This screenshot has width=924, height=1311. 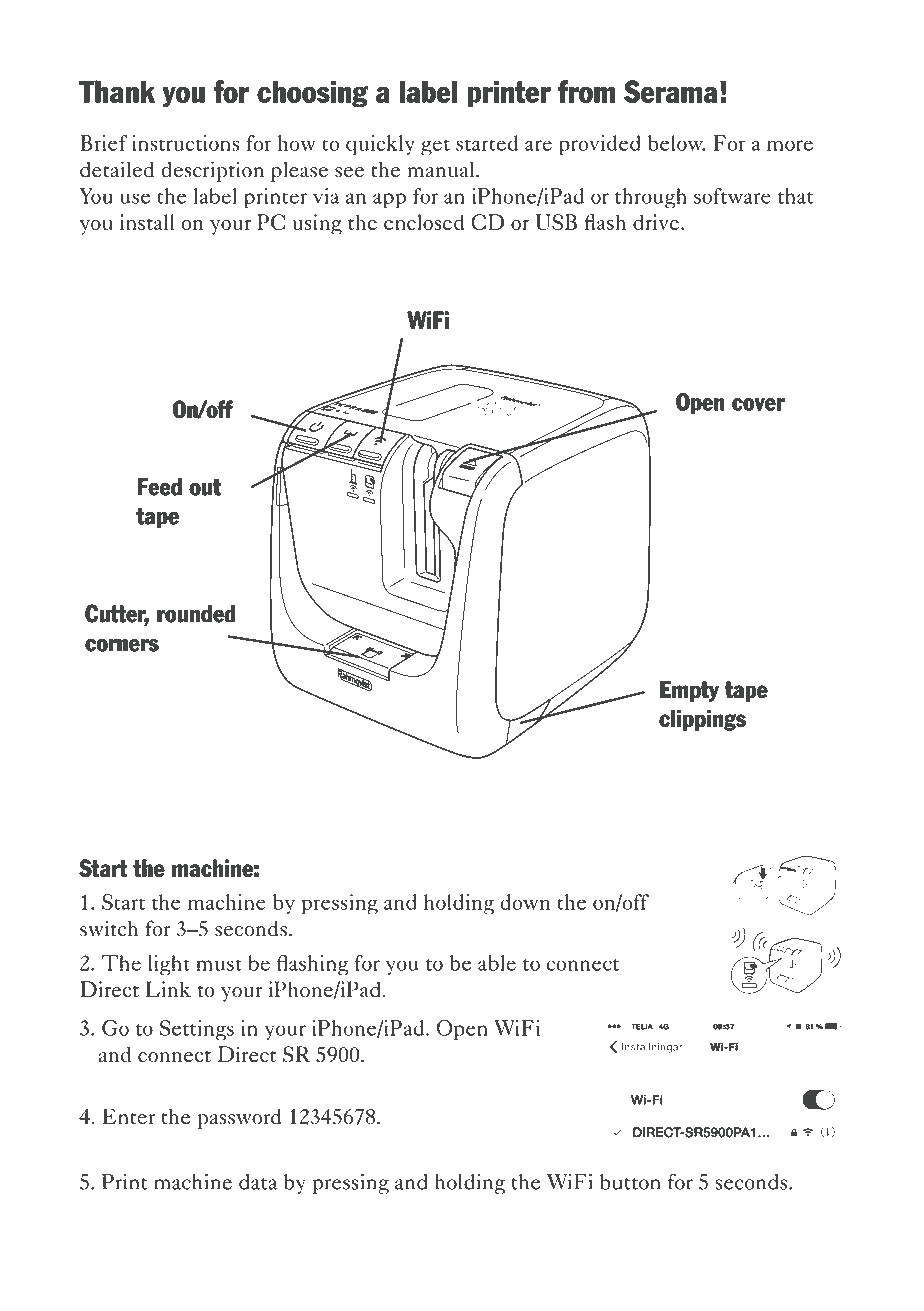 I want to click on out, so click(x=205, y=487).
